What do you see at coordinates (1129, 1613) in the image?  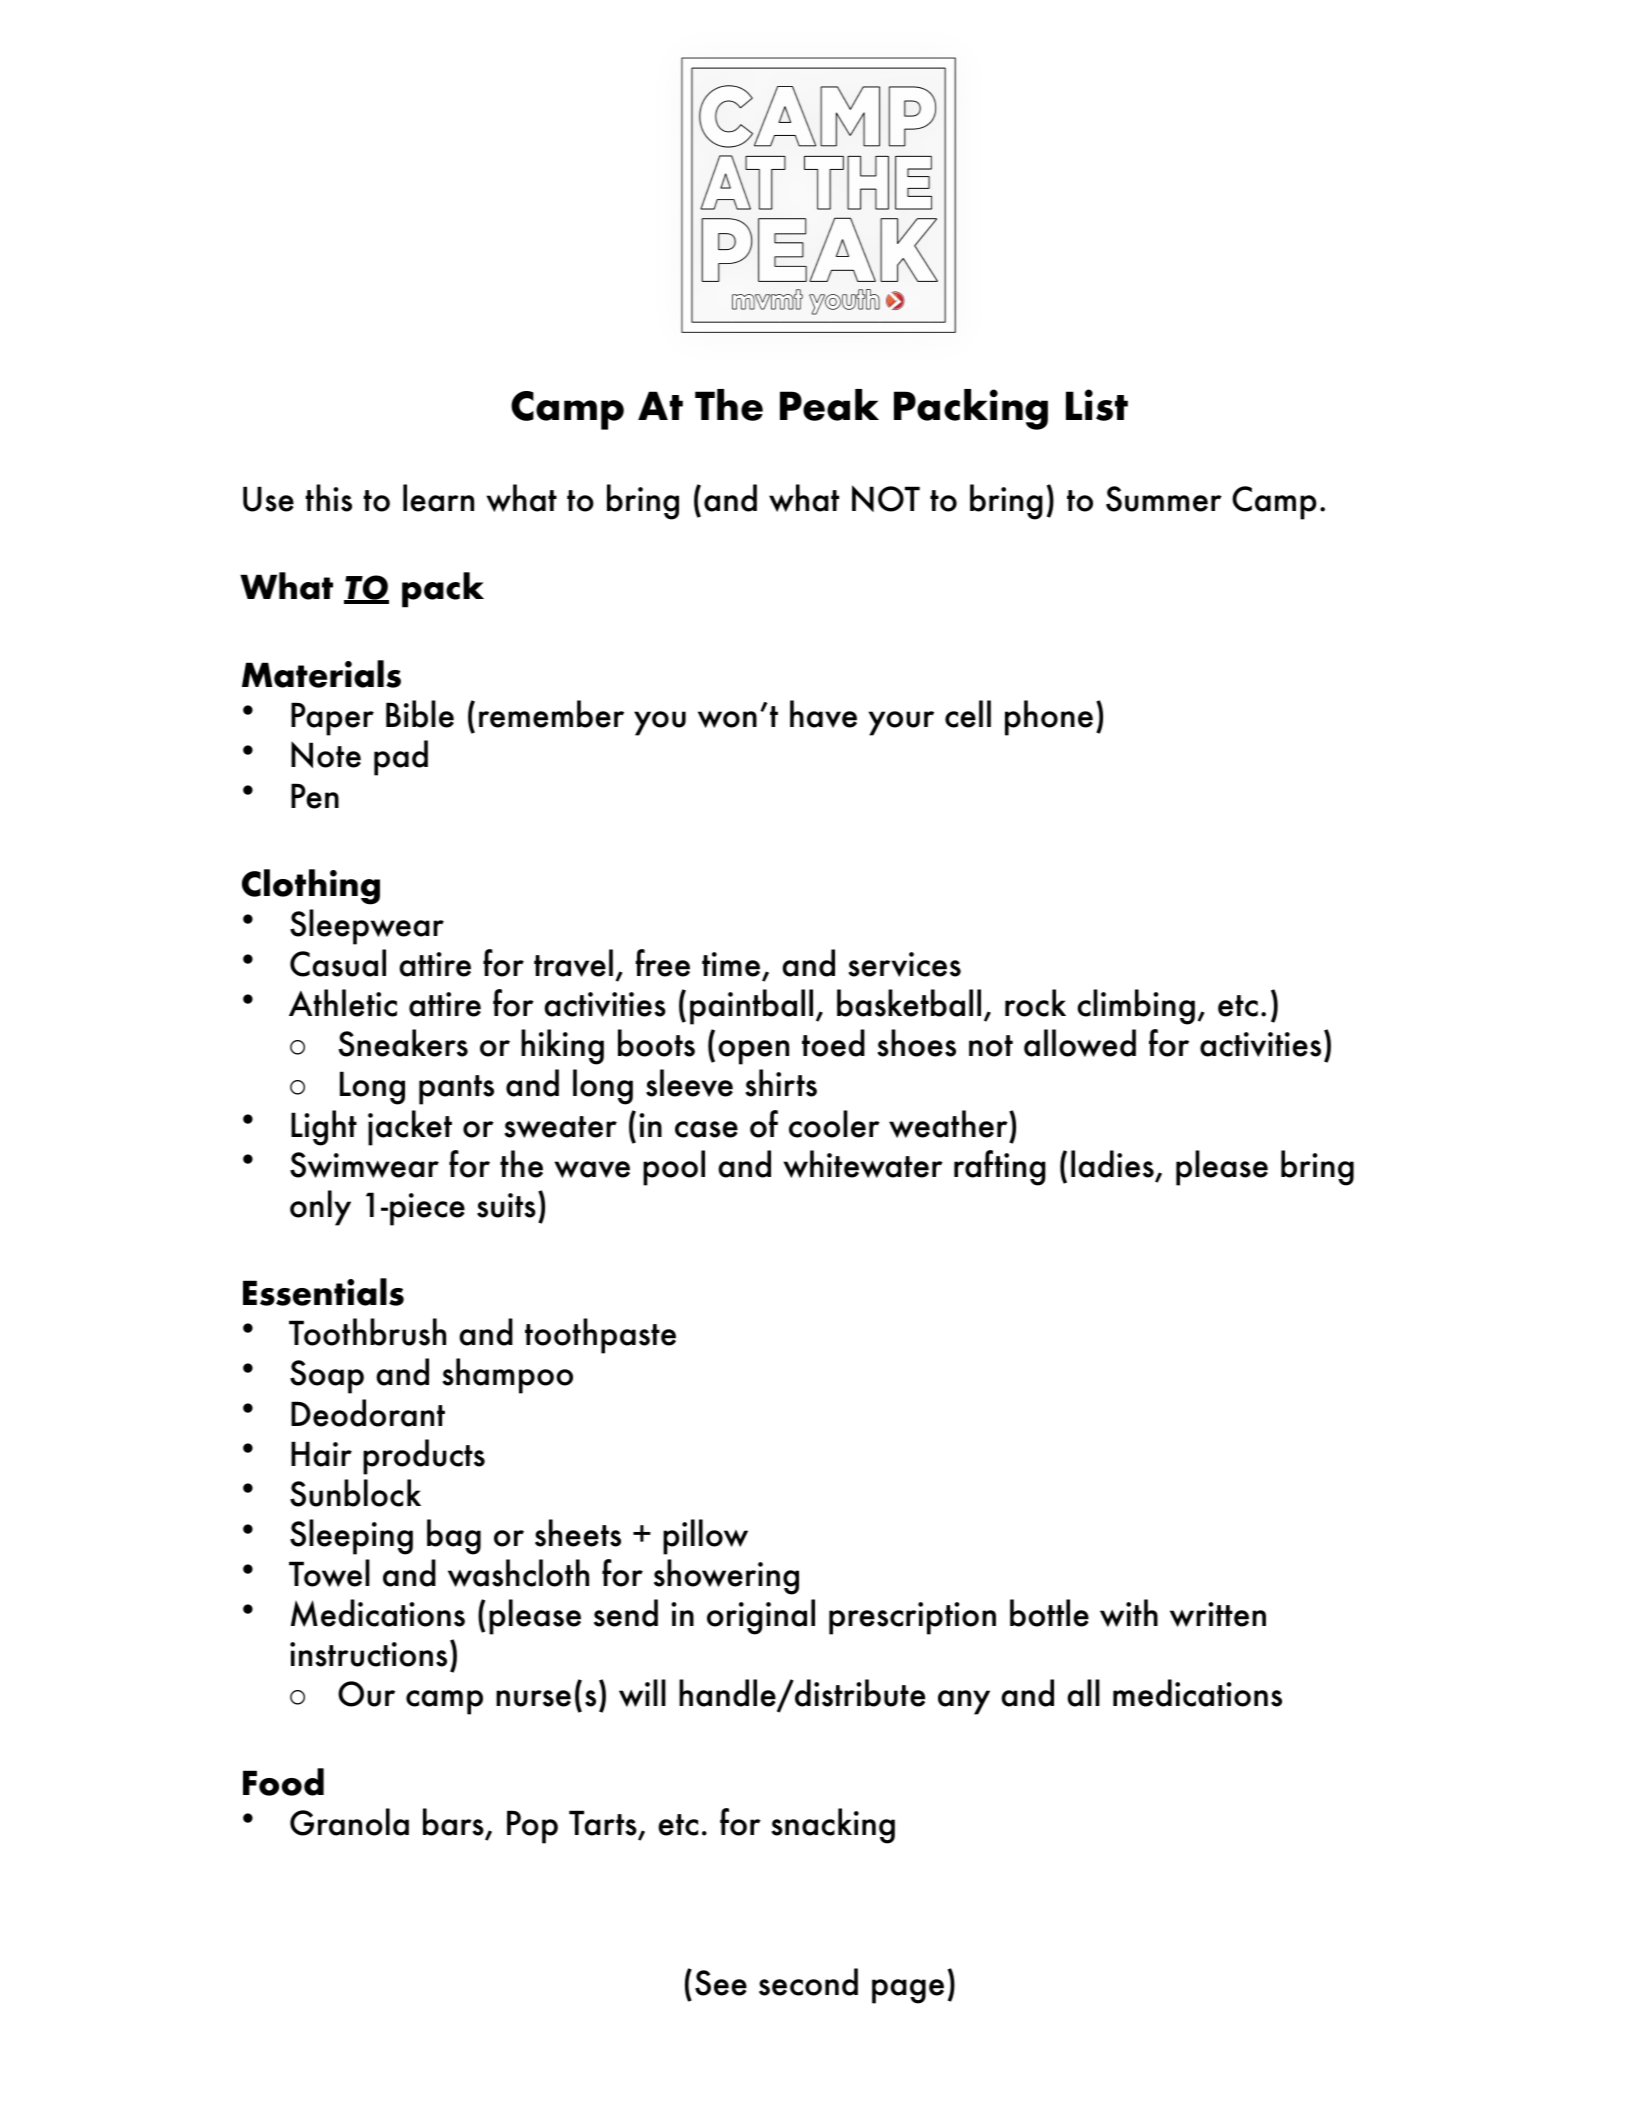 I see `with` at bounding box center [1129, 1613].
